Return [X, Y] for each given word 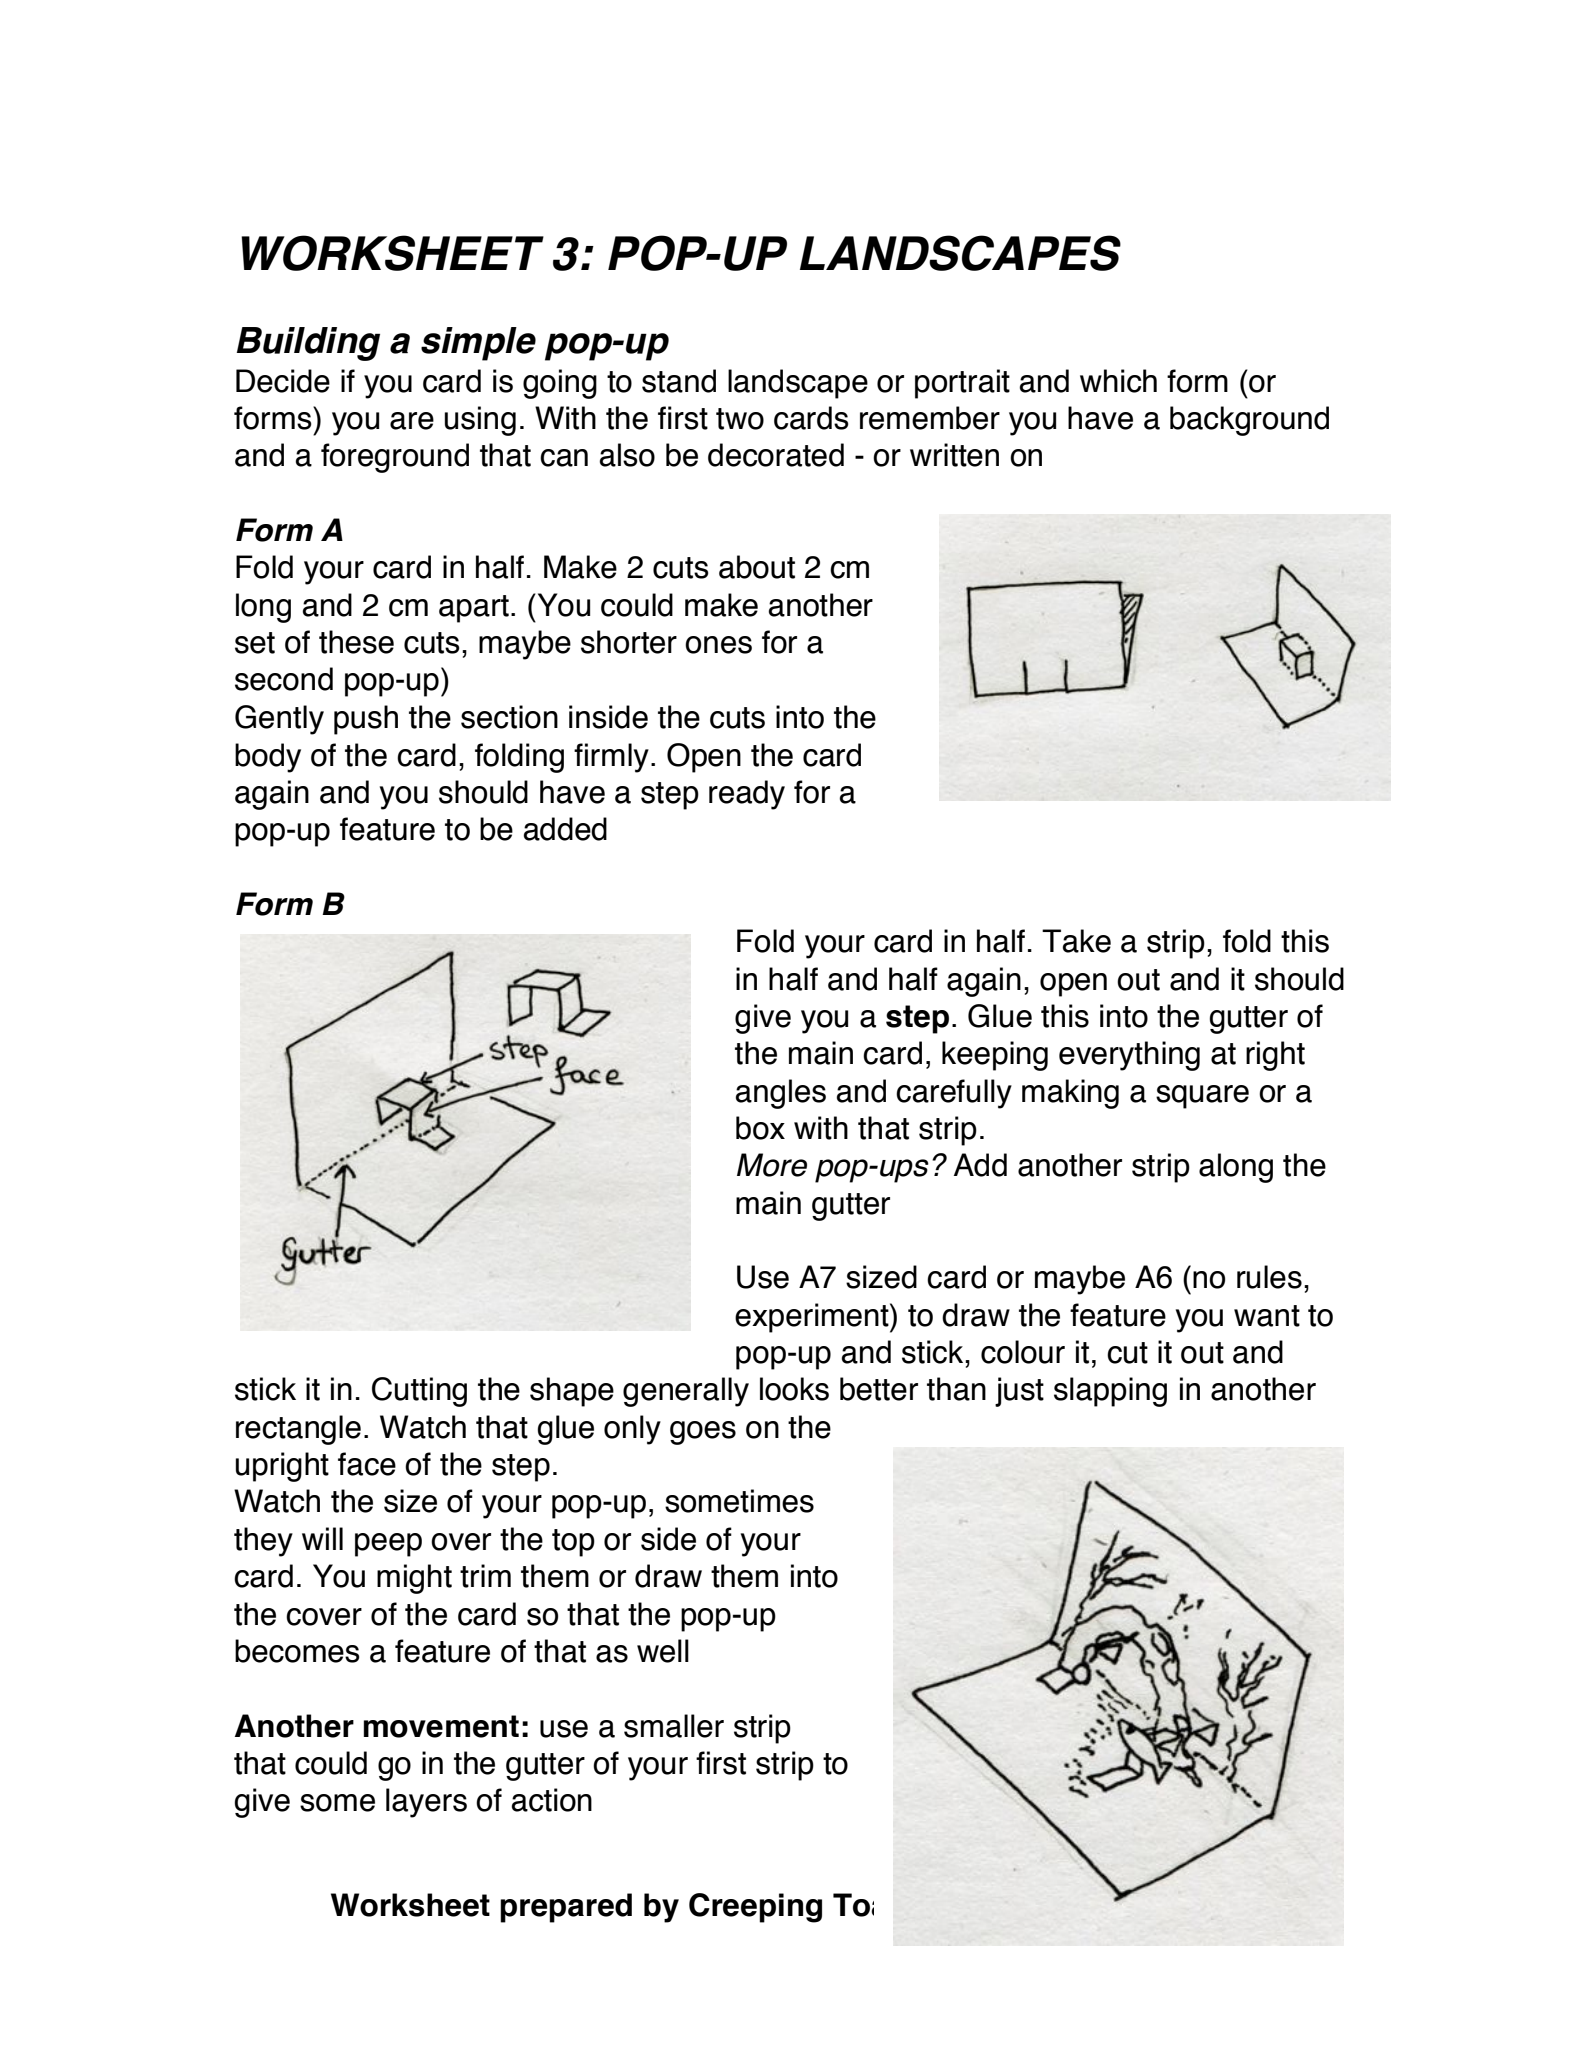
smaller [674, 1726]
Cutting [419, 1392]
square [1202, 1097]
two [740, 419]
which [1118, 381]
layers [426, 1803]
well [663, 1651]
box [760, 1128]
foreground [395, 458]
